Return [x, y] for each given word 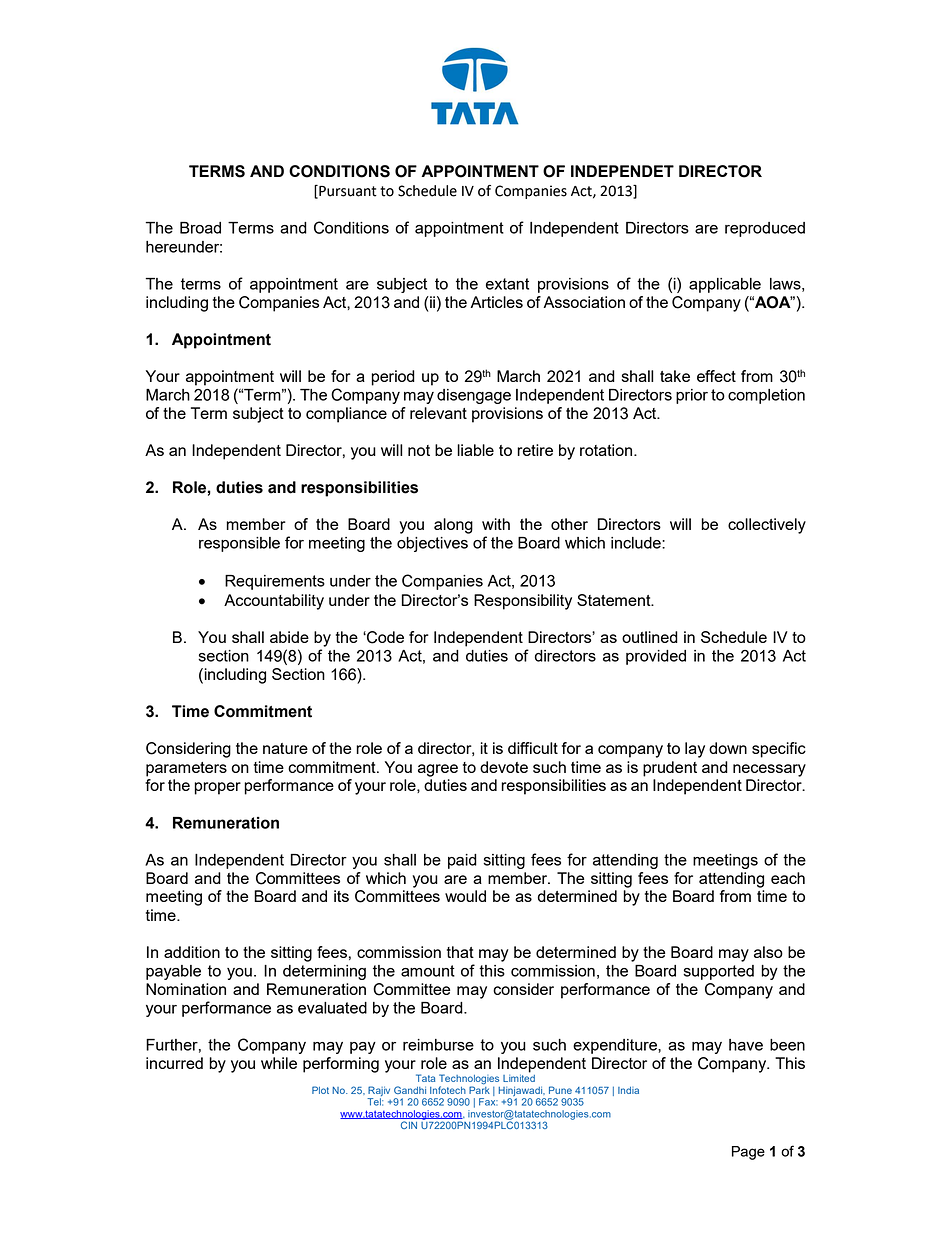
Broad [200, 228]
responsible [239, 544]
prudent [670, 769]
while [279, 1063]
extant [507, 284]
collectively [767, 526]
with [496, 524]
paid [462, 861]
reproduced [765, 229]
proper [217, 788]
